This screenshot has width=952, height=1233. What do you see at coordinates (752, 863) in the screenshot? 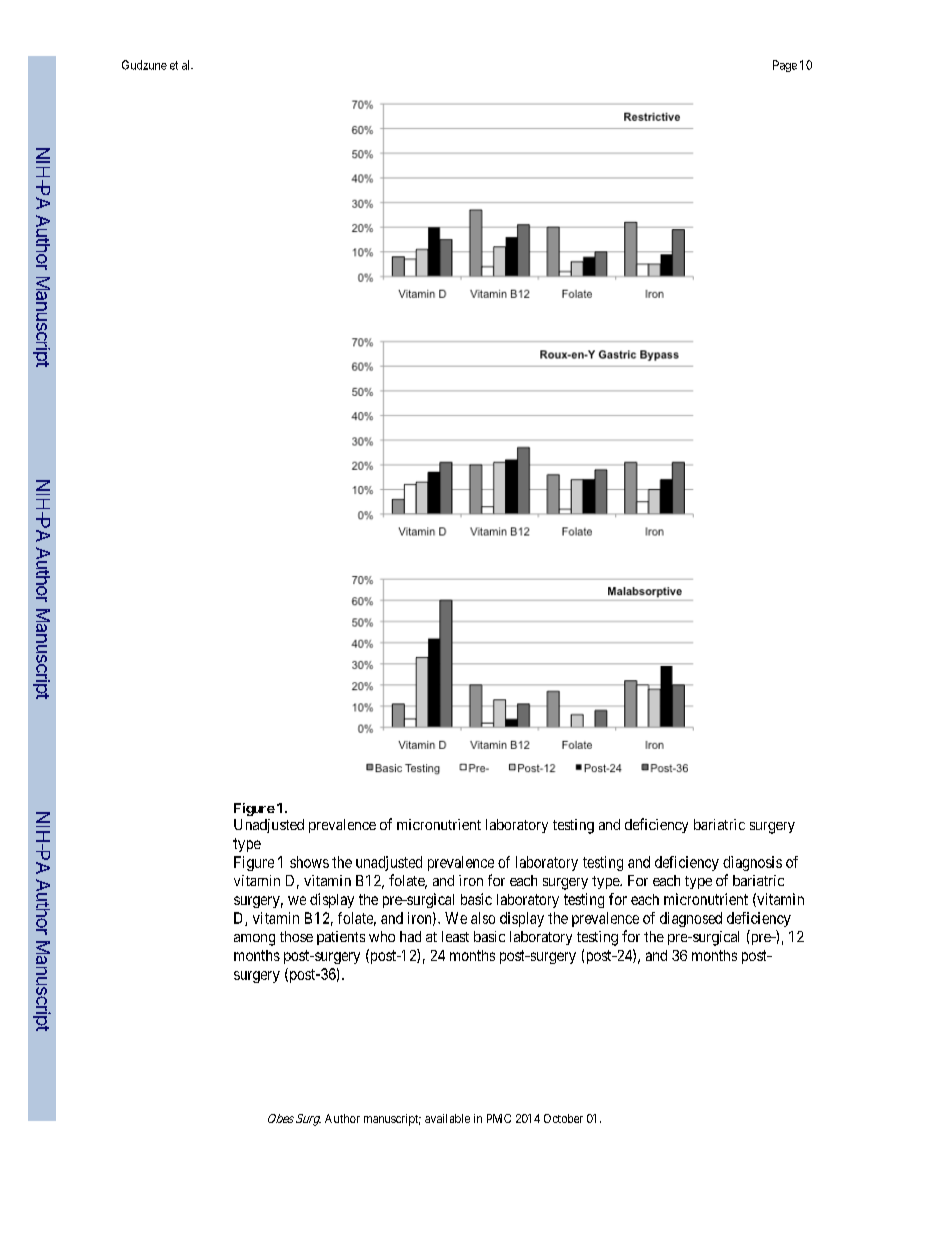
I see `diagnosis` at bounding box center [752, 863].
